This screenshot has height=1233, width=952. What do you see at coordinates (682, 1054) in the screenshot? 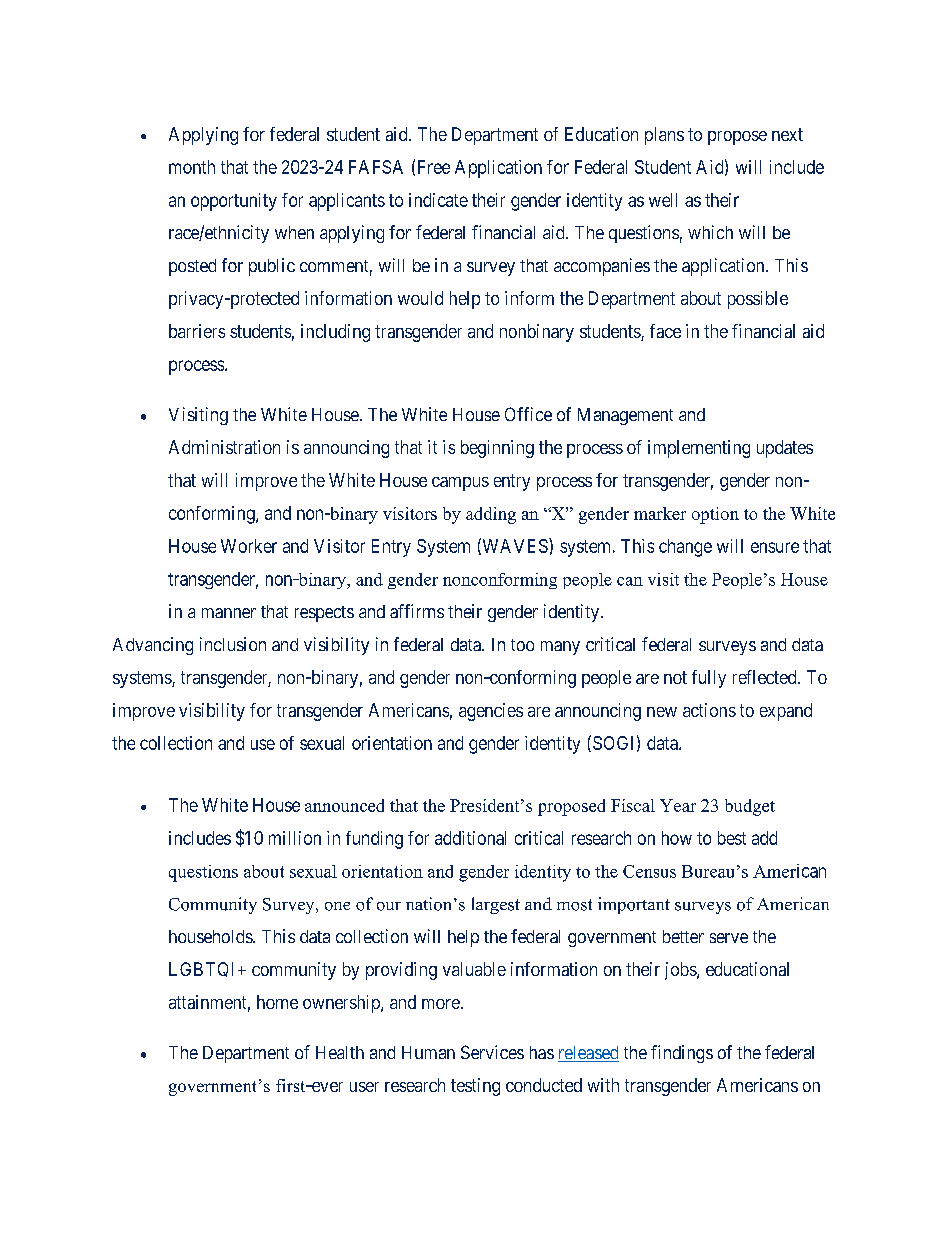
I see `findings` at bounding box center [682, 1054].
